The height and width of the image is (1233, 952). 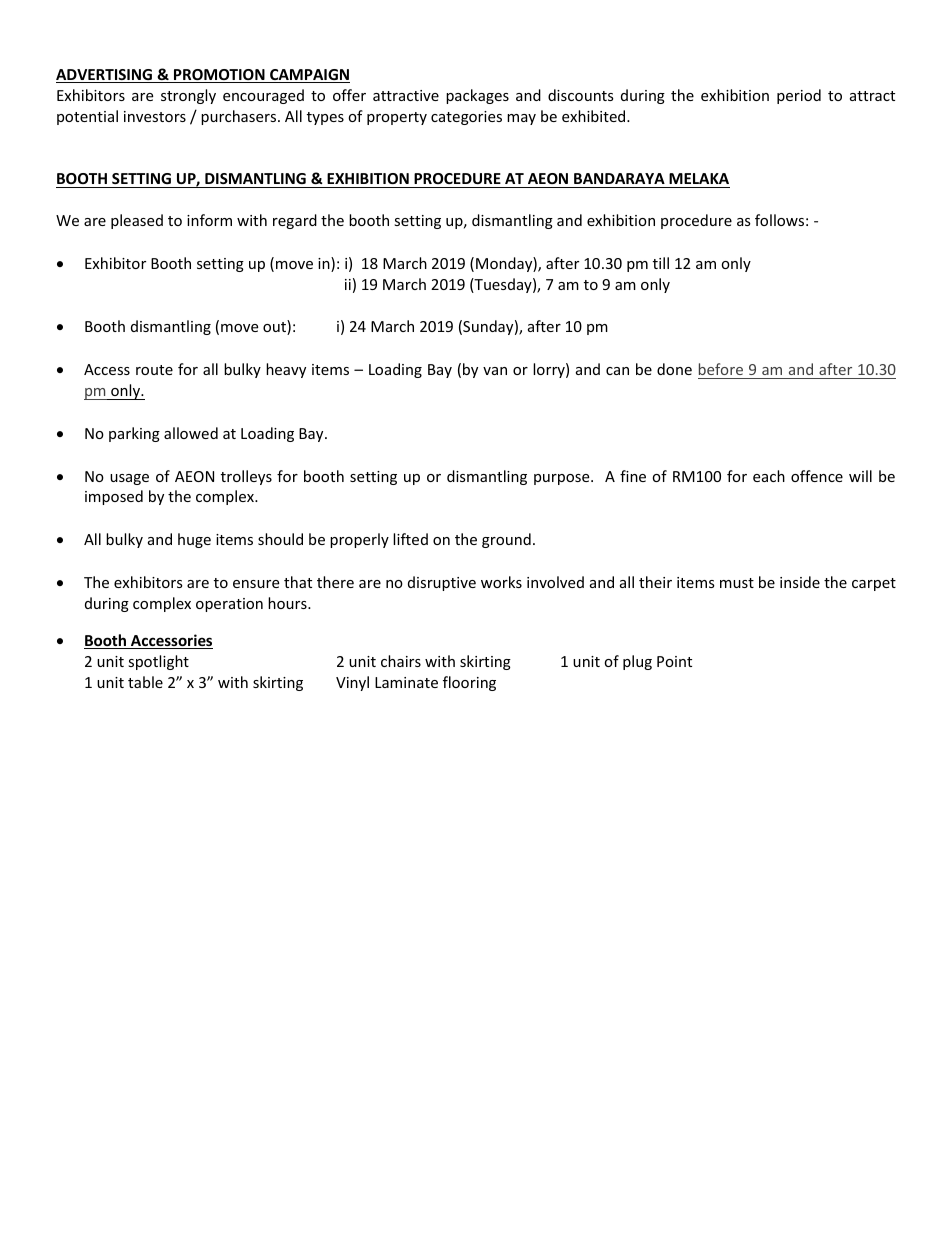 I want to click on spotlight, so click(x=158, y=662).
